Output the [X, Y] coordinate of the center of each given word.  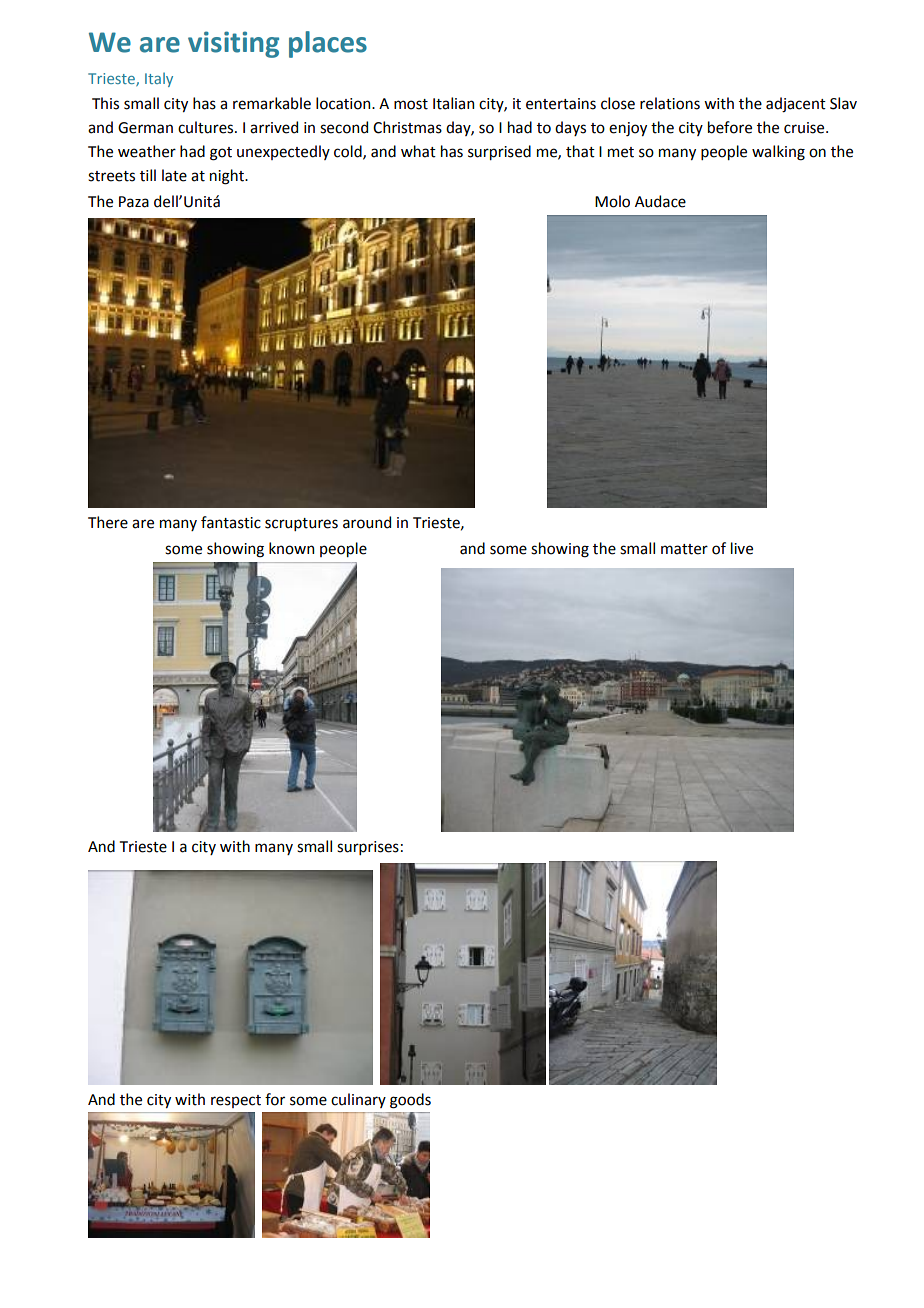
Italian [453, 103]
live [742, 548]
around [367, 522]
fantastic [231, 522]
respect [236, 1101]
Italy [159, 79]
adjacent [796, 105]
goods [410, 1101]
